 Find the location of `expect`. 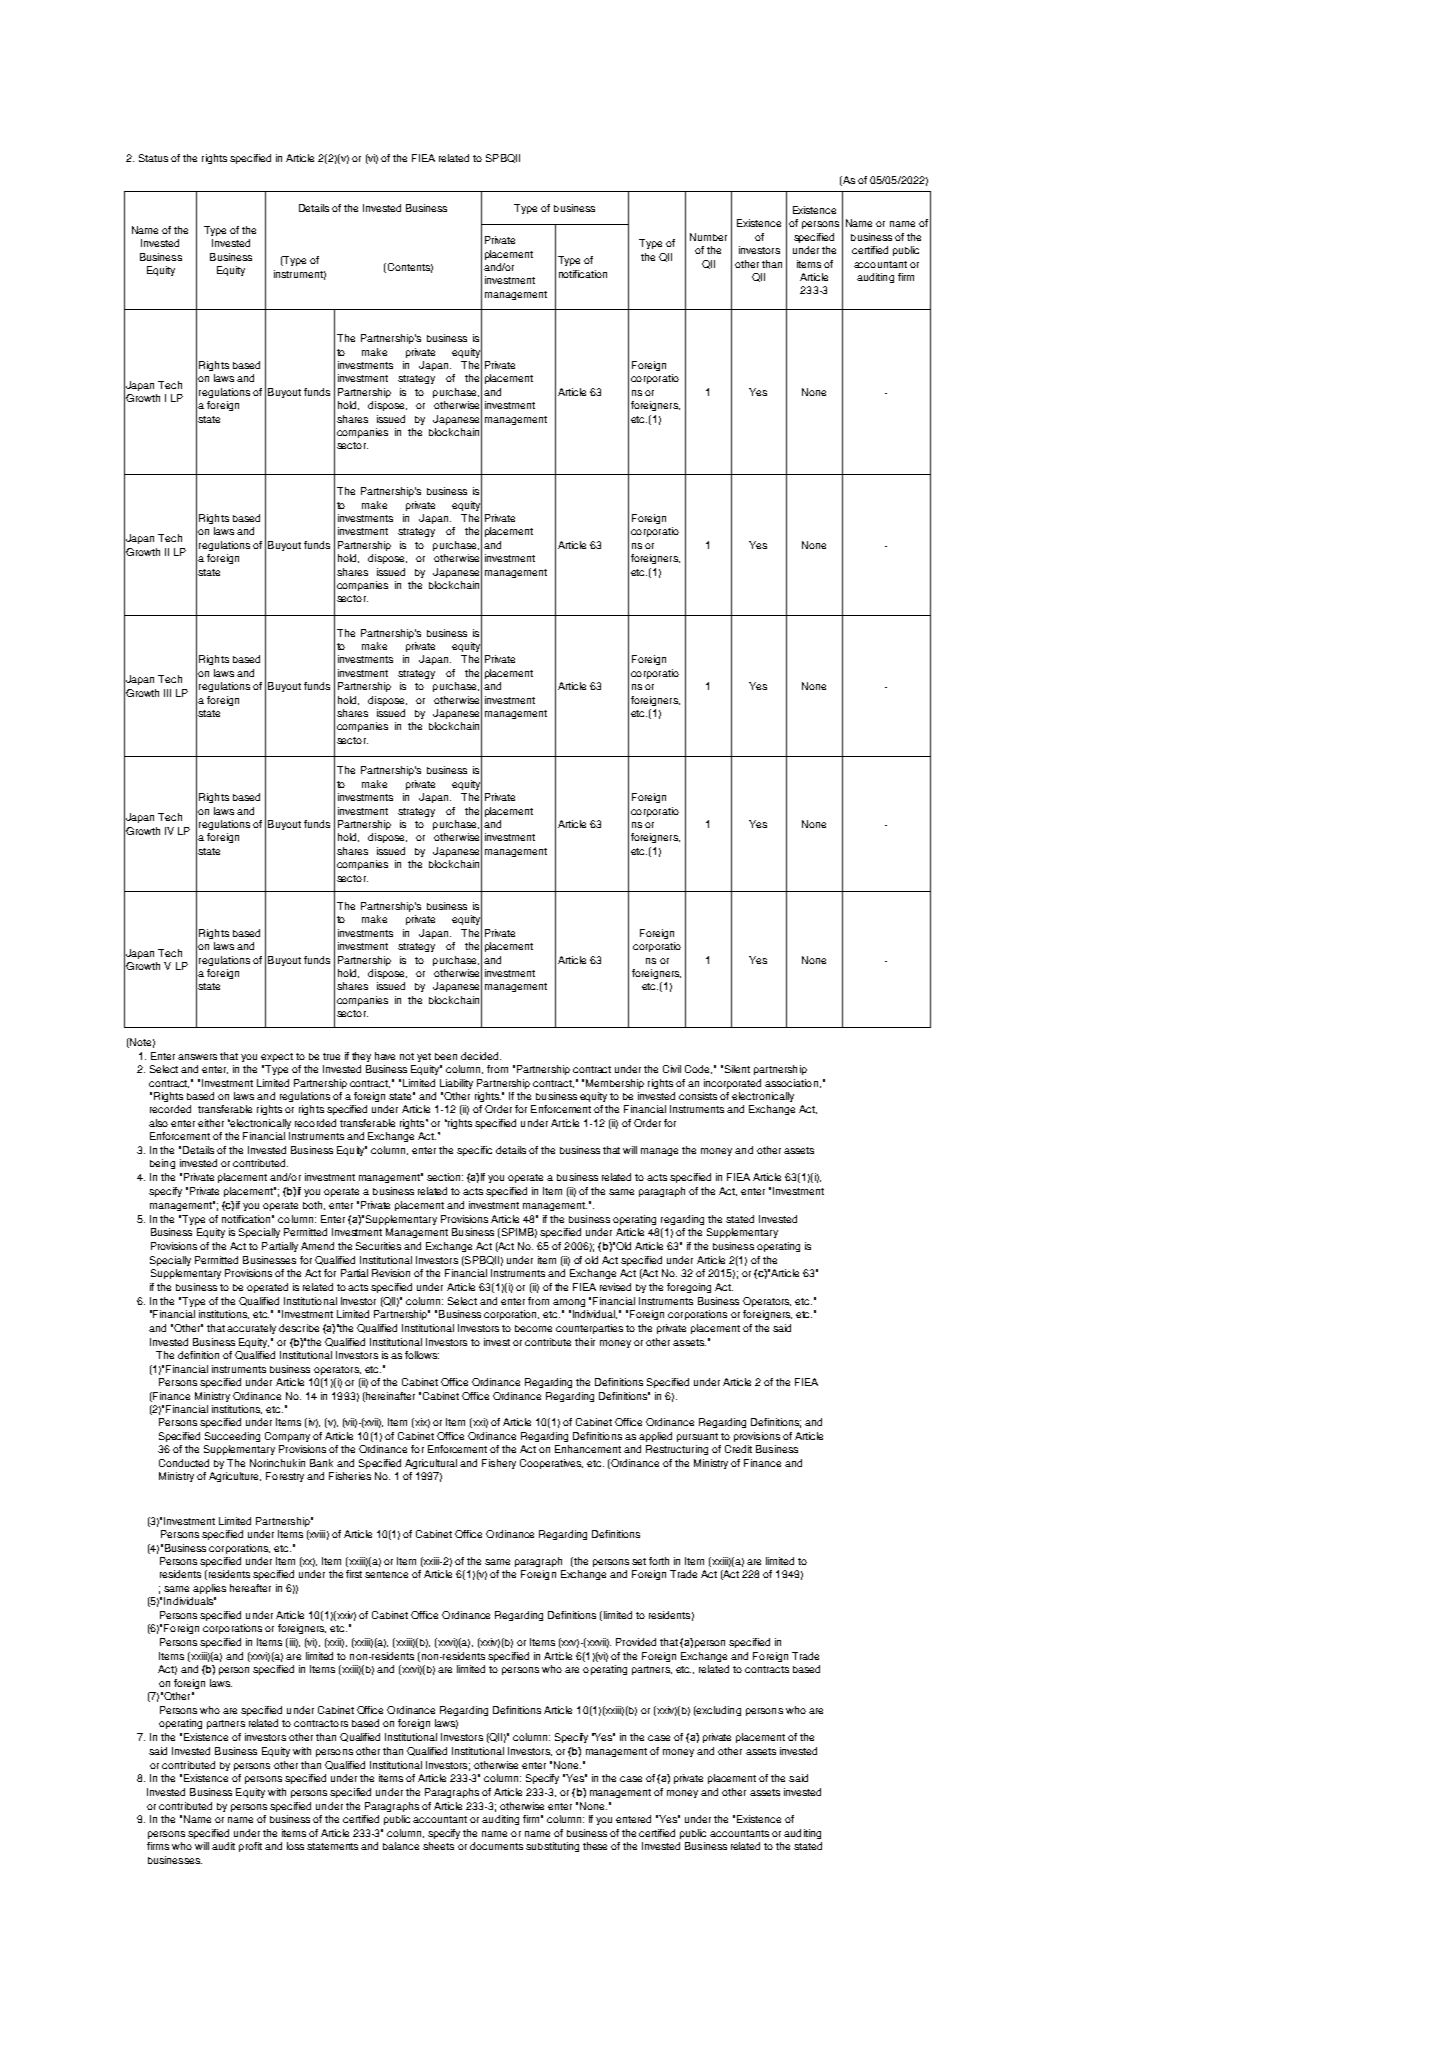

expect is located at coordinates (277, 1057).
